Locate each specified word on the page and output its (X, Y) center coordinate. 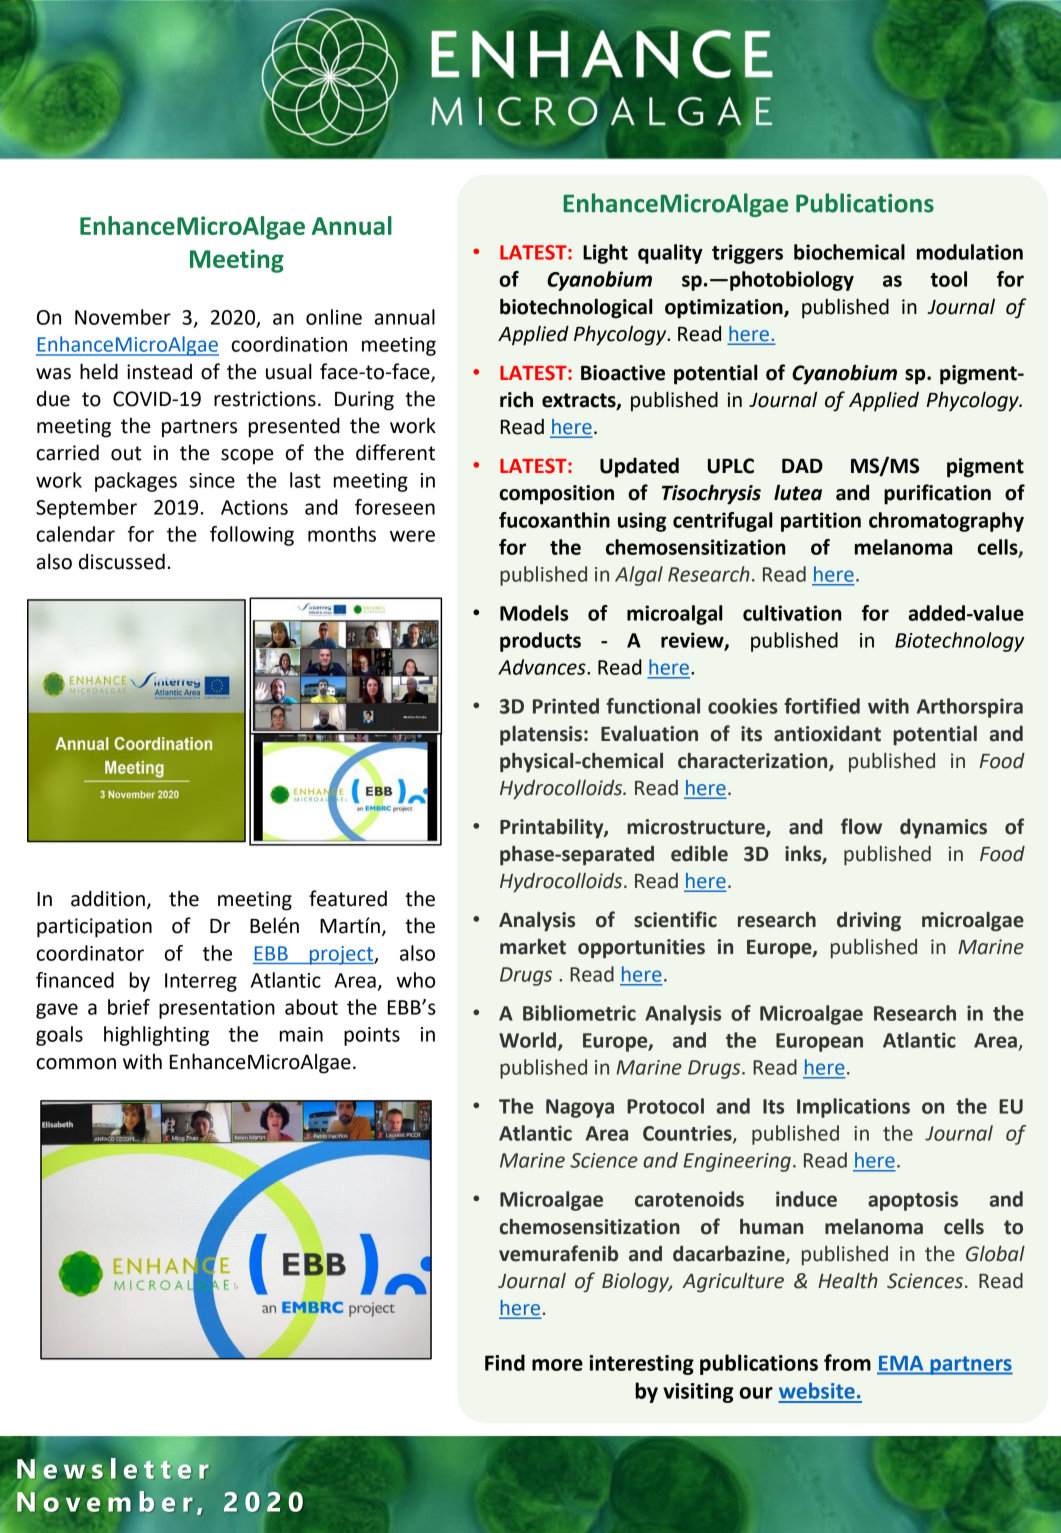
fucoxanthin (554, 520)
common (76, 1064)
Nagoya (580, 1108)
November (123, 317)
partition (821, 522)
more (557, 1365)
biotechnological (576, 308)
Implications (853, 1108)
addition (108, 898)
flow (861, 826)
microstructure (697, 828)
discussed (122, 561)
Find (505, 1362)
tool (948, 279)
